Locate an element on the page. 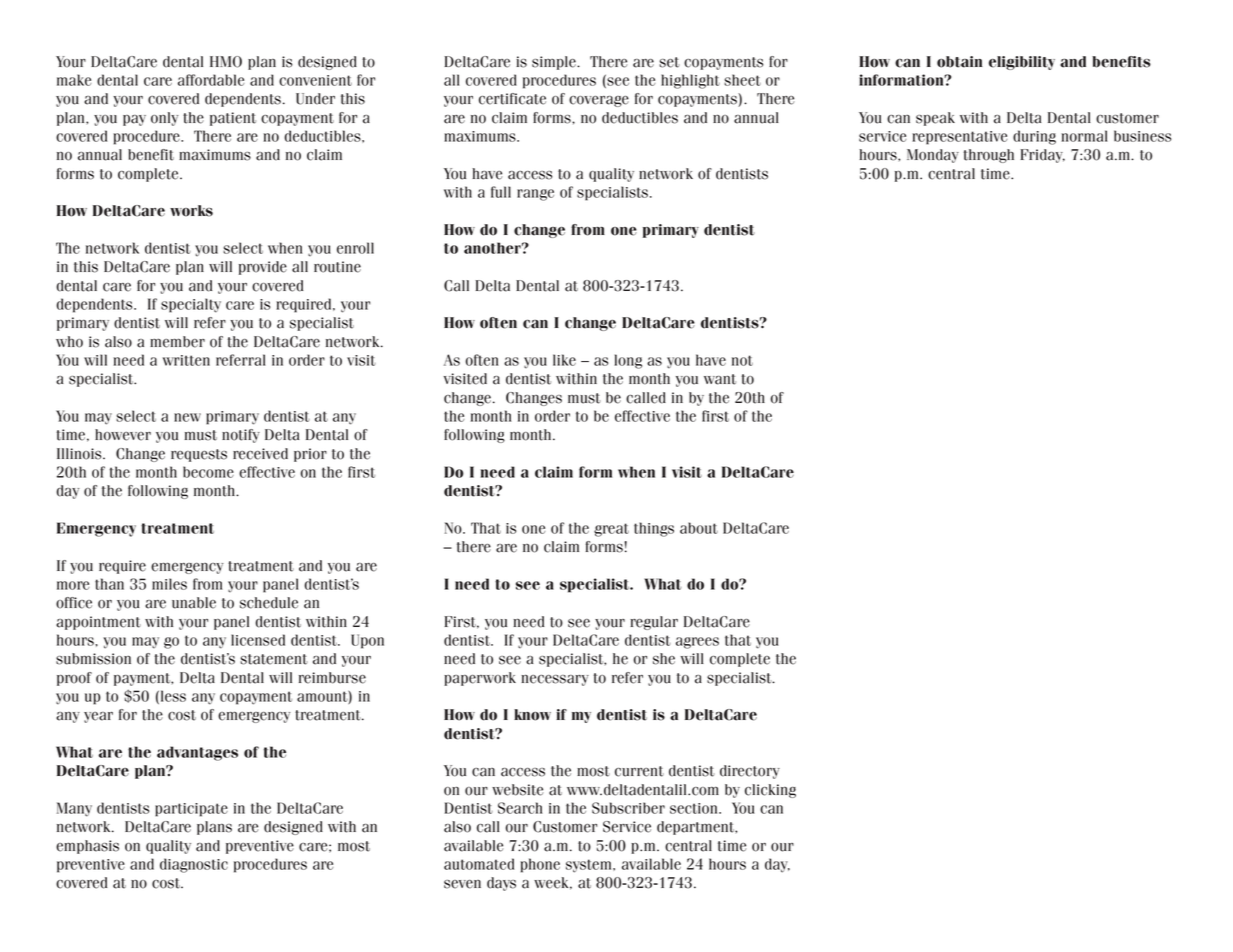 This page has height=952, width=1233. affordable is located at coordinates (211, 80).
